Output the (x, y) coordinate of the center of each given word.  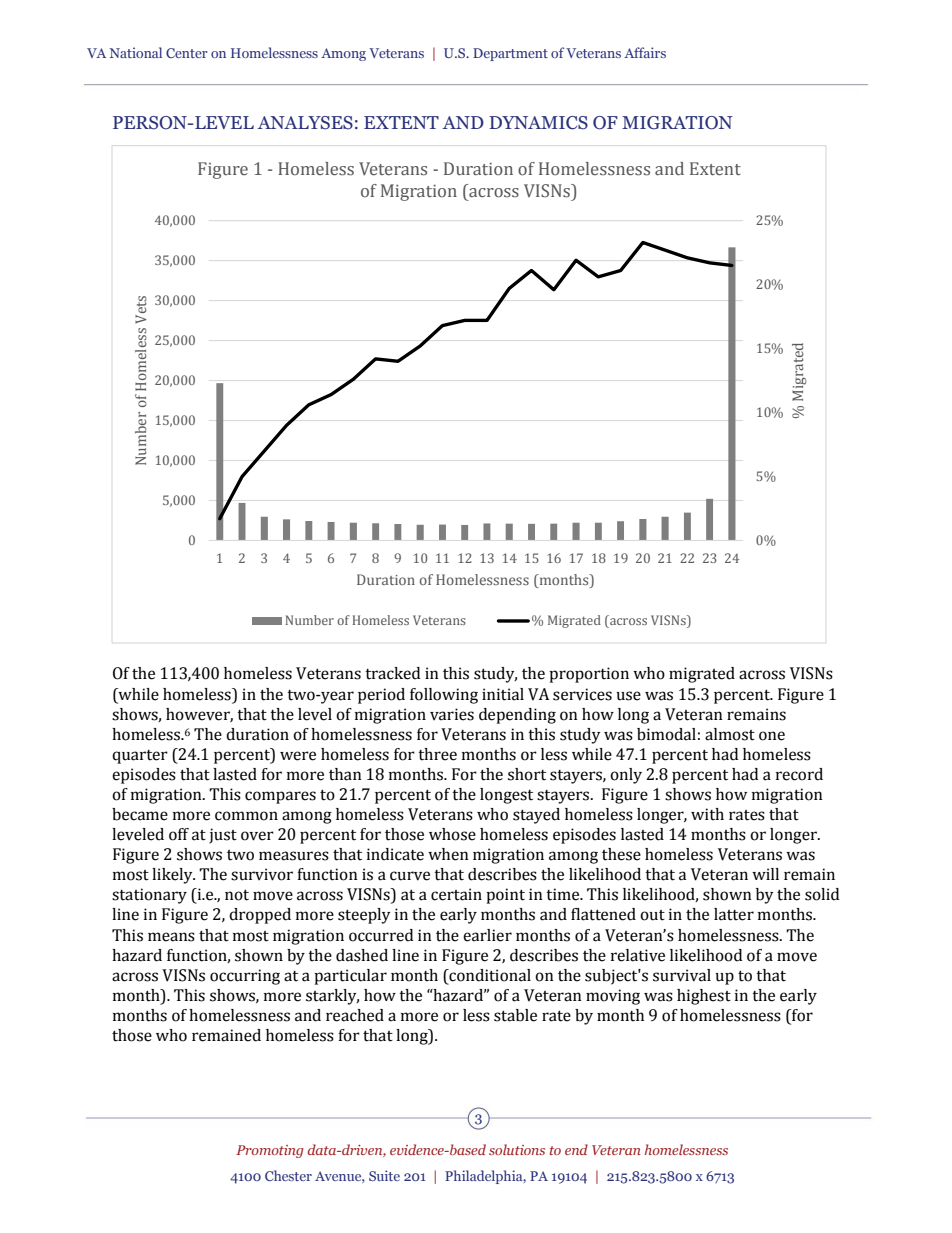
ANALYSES (305, 123)
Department (510, 54)
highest (704, 997)
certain (456, 894)
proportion (589, 675)
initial (503, 694)
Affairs (645, 52)
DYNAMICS (538, 123)
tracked (392, 673)
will (765, 874)
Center (187, 53)
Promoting (270, 1151)
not (237, 895)
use (628, 696)
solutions (517, 1149)
